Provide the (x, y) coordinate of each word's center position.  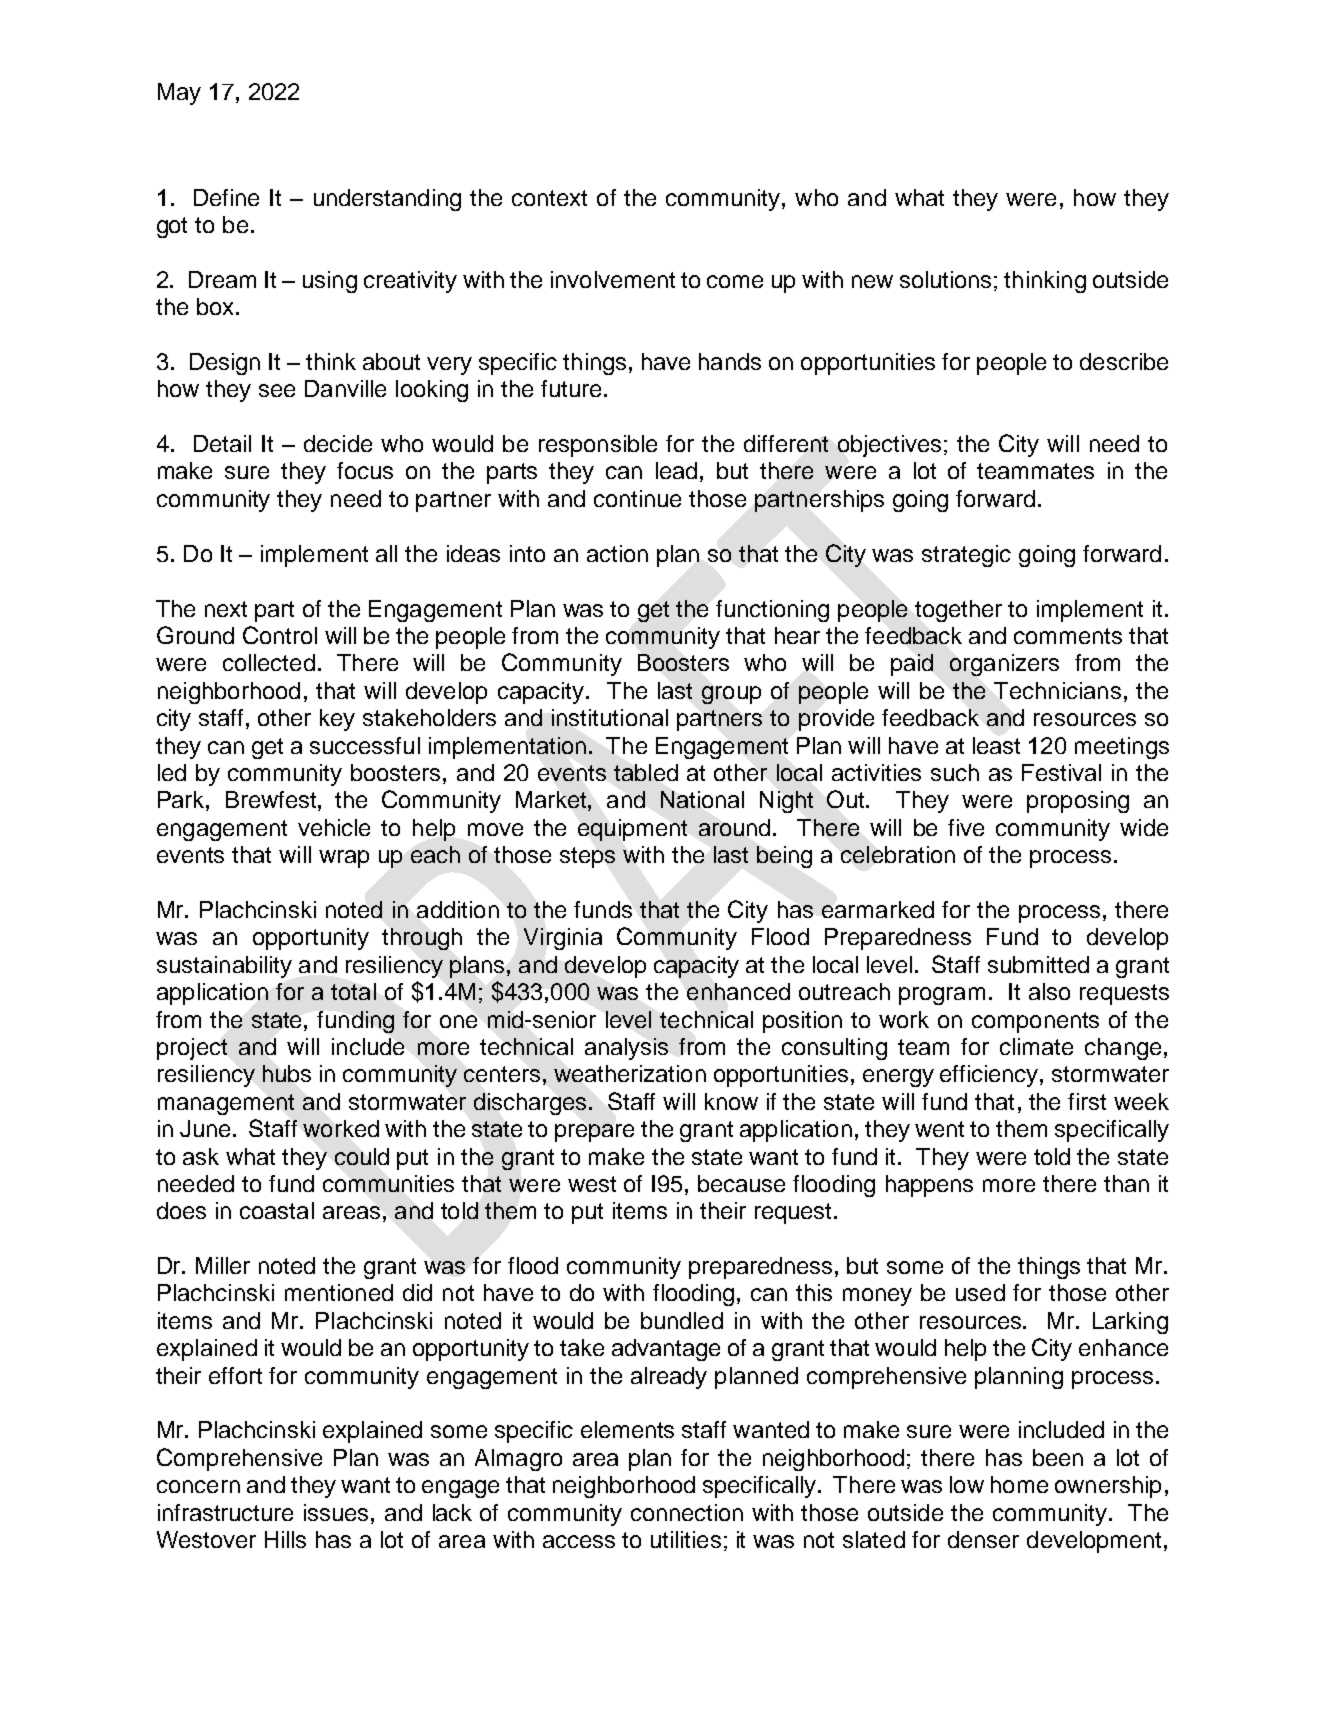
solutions (945, 279)
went (939, 1129)
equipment (632, 830)
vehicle (334, 827)
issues (338, 1512)
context (549, 198)
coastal (277, 1210)
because (741, 1183)
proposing (1078, 802)
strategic (966, 556)
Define (226, 197)
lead (676, 470)
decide (338, 443)
